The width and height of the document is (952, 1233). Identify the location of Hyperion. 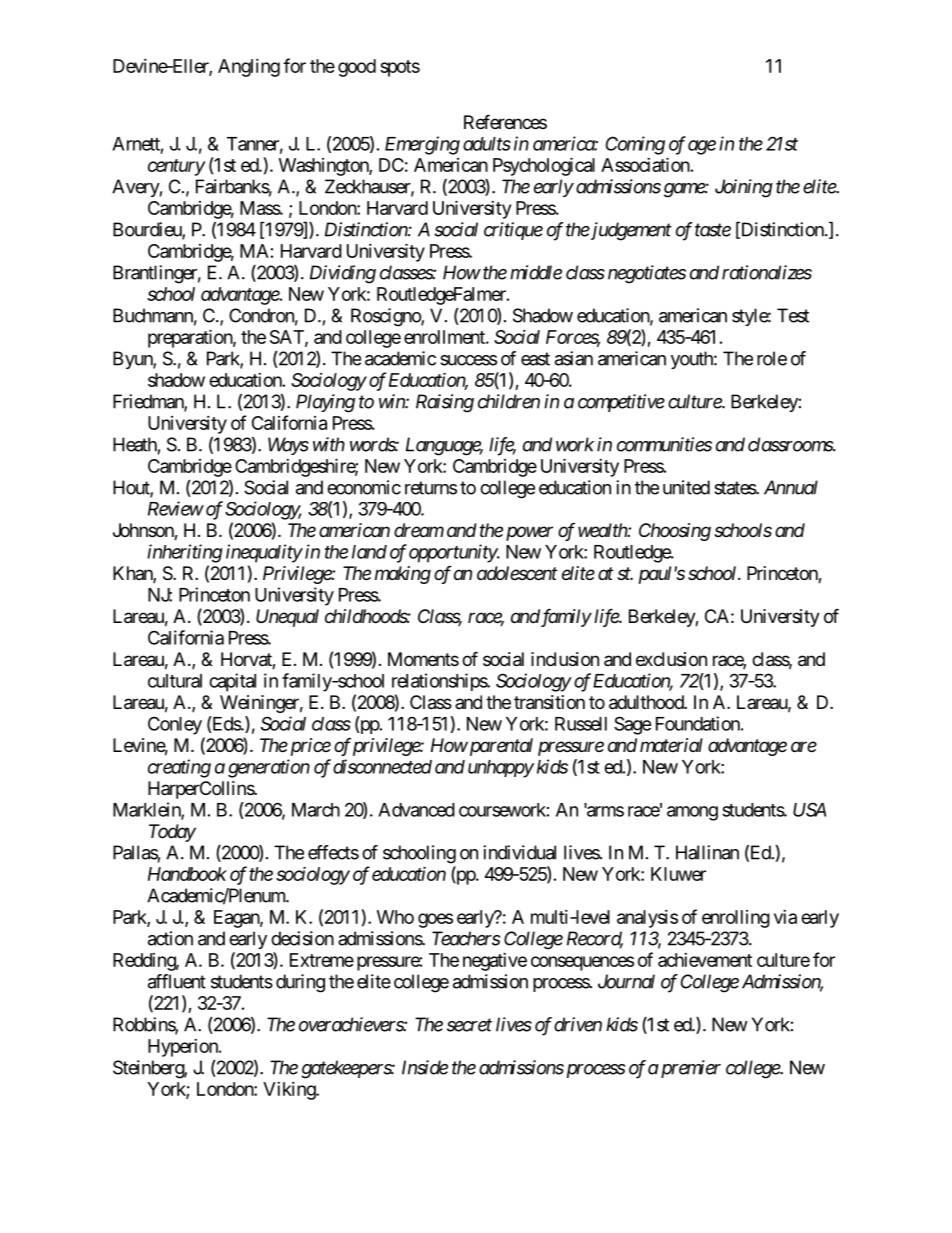
(184, 1048).
